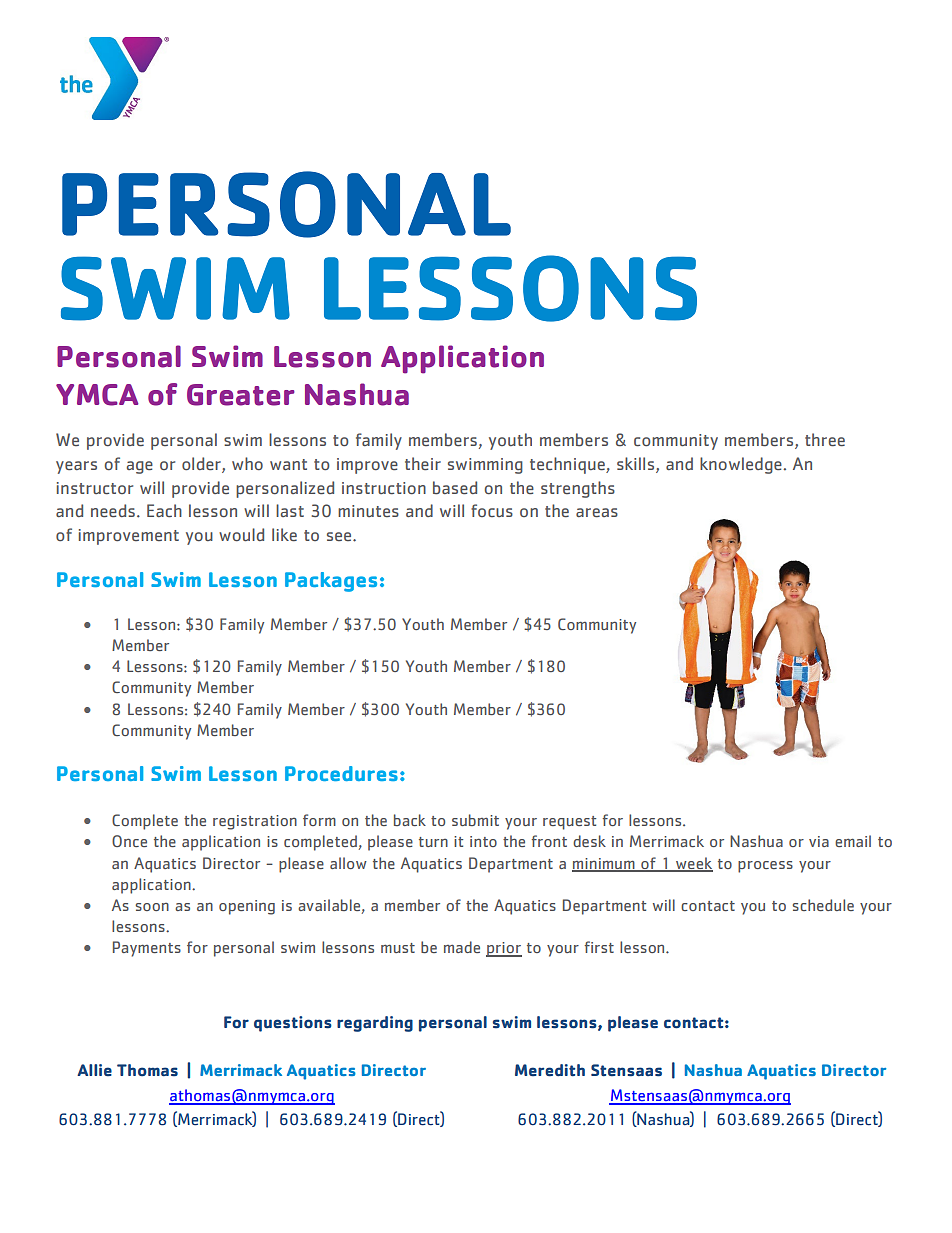 This screenshot has width=952, height=1233. I want to click on first, so click(599, 947).
